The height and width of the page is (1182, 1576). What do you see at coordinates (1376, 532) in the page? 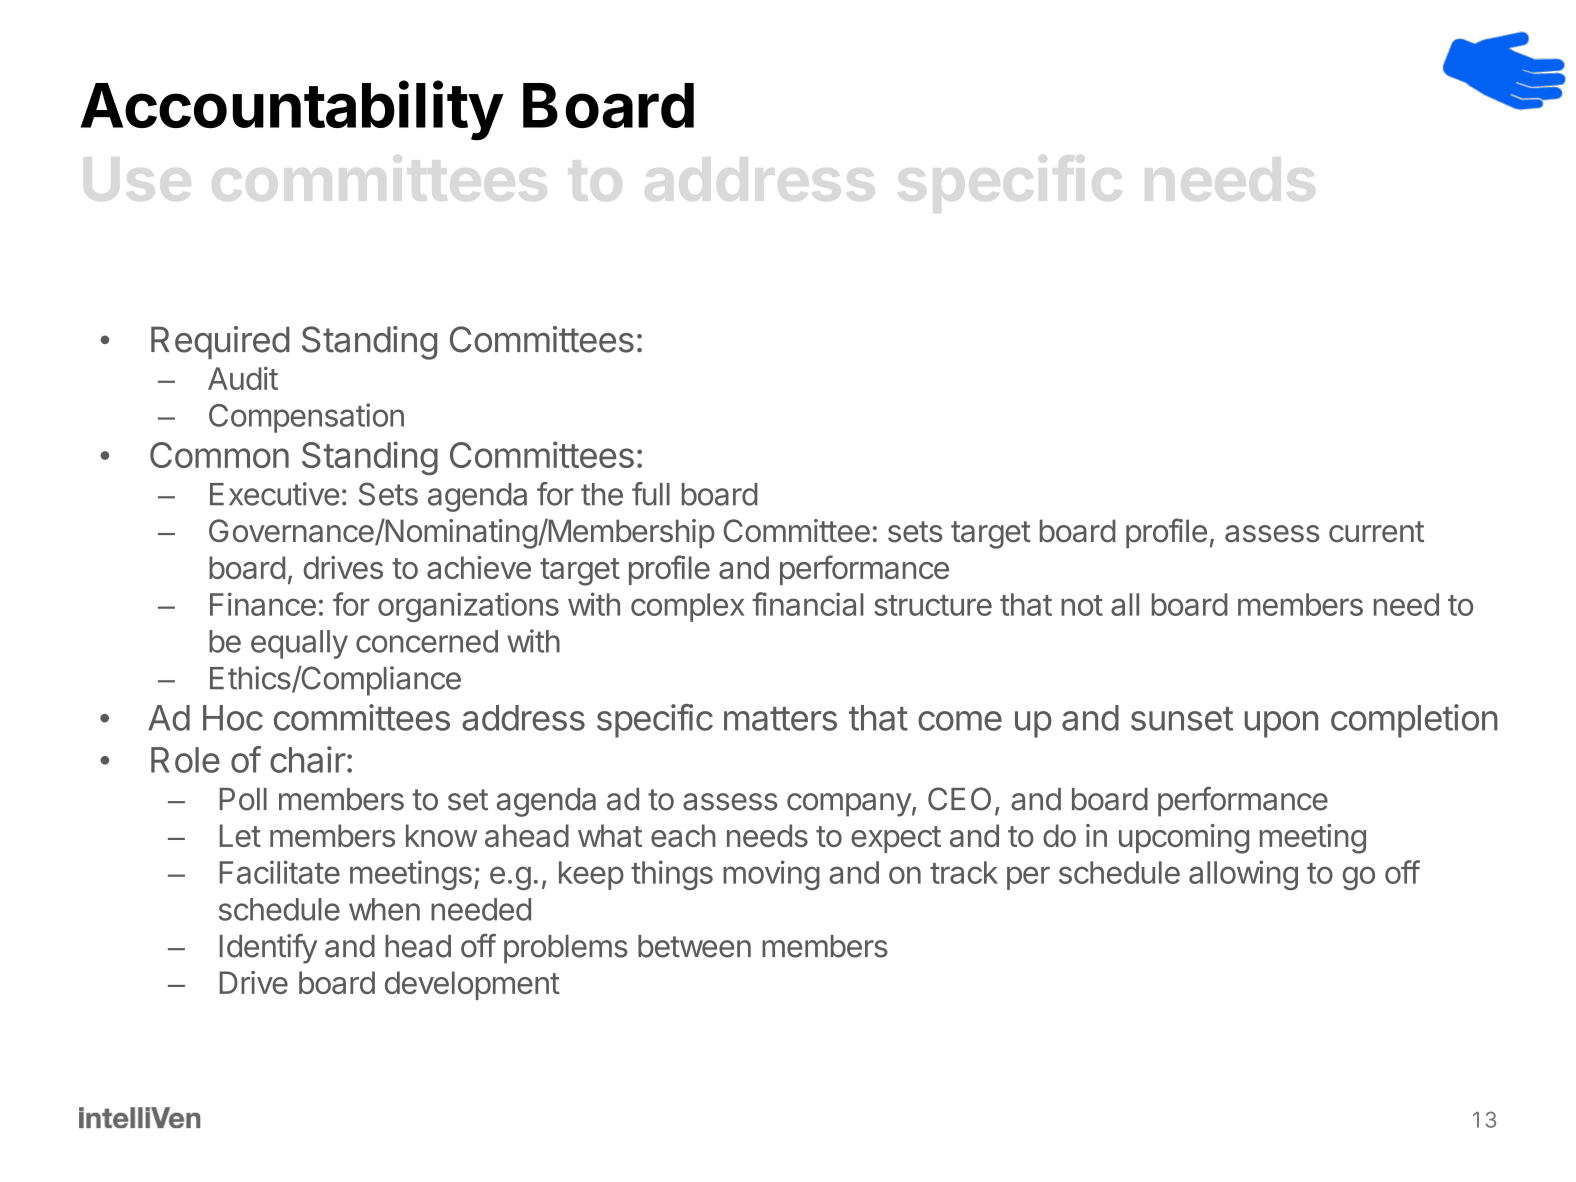
I see `current` at bounding box center [1376, 532].
